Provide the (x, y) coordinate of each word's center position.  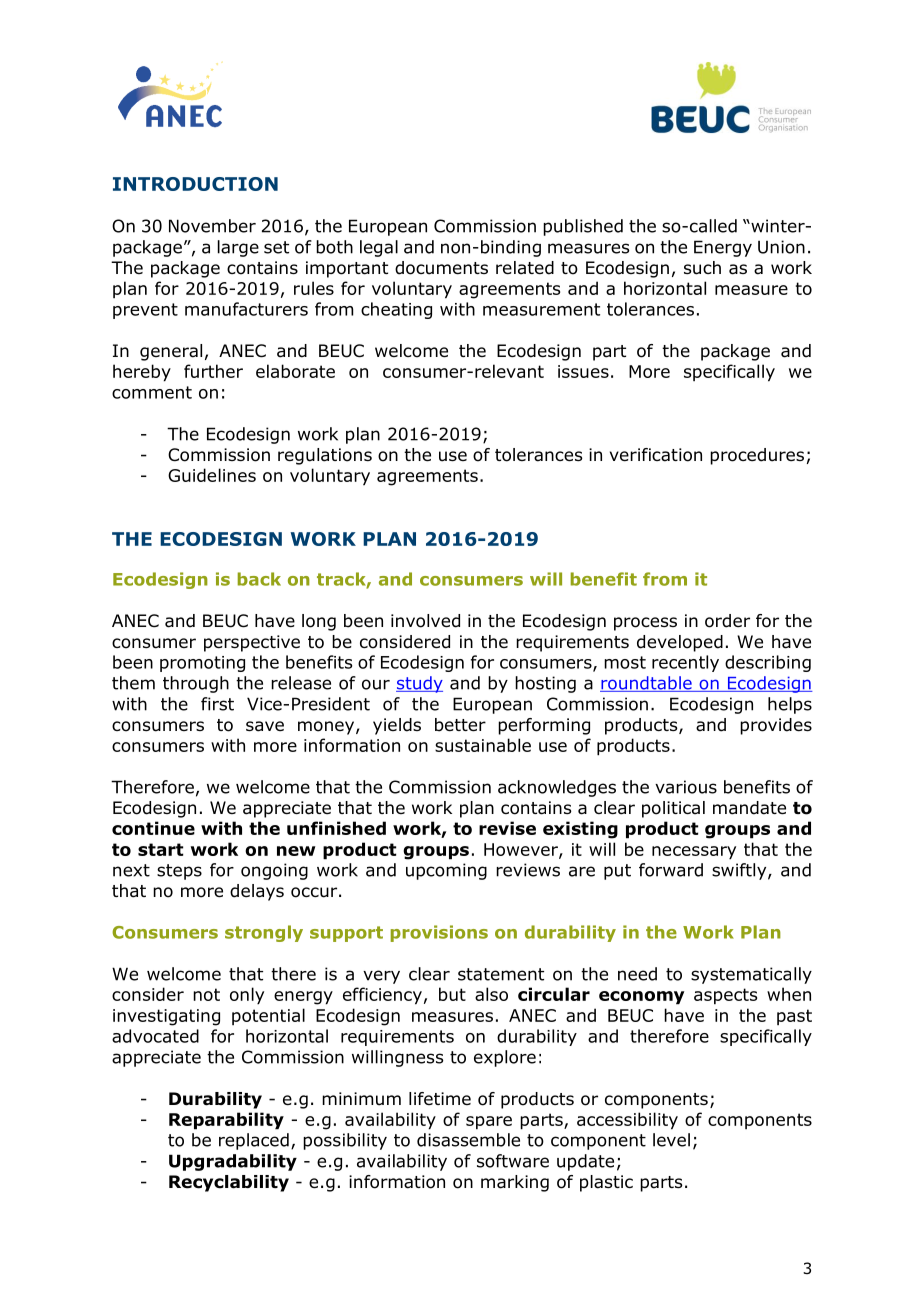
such (702, 268)
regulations (325, 456)
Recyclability (229, 1183)
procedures (757, 456)
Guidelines (212, 475)
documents (441, 268)
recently (685, 663)
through (196, 684)
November (212, 226)
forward (671, 870)
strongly (264, 933)
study (419, 684)
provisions (439, 933)
